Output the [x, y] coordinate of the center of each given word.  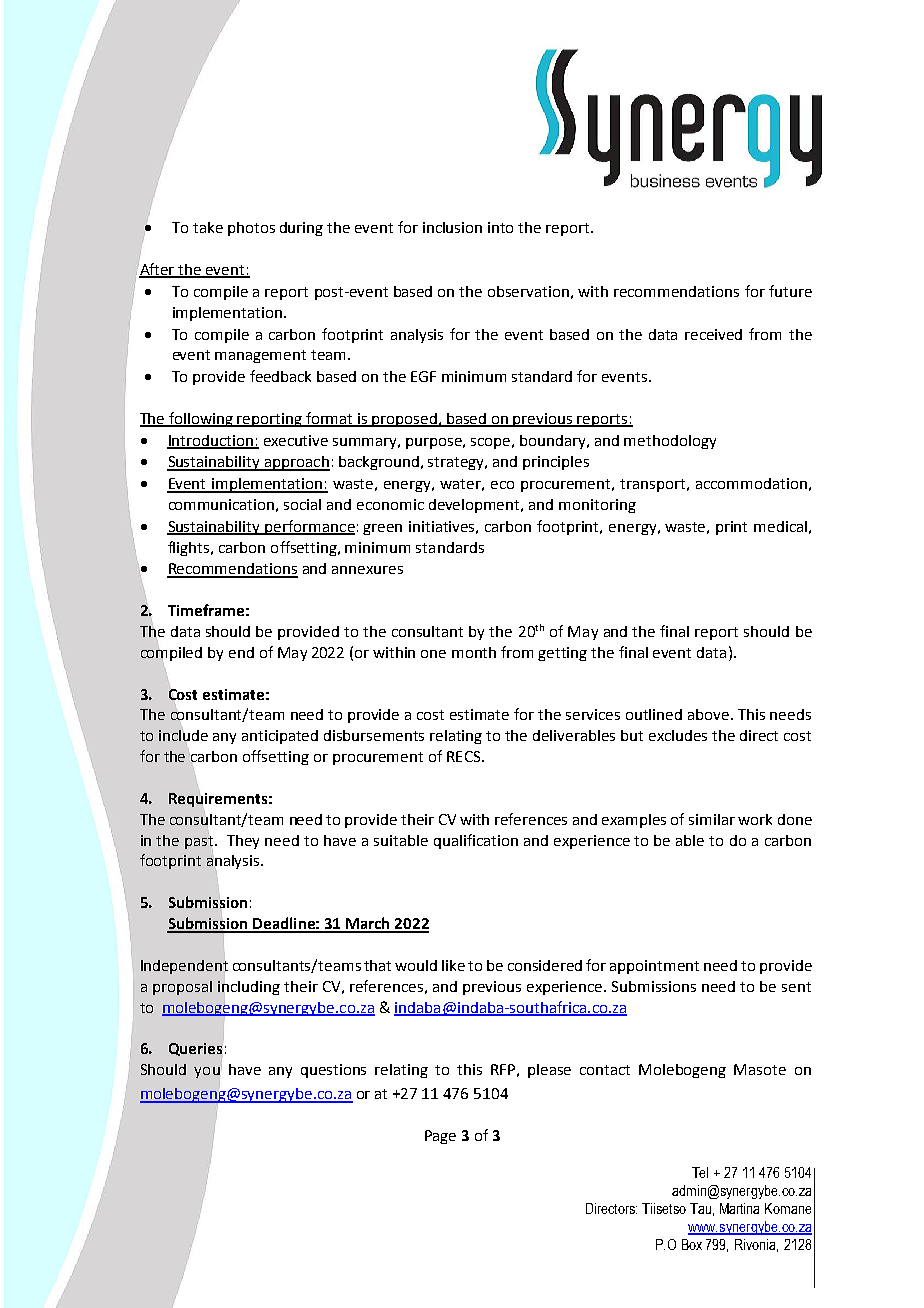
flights [190, 548]
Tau [700, 1208]
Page [440, 1137]
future [790, 291]
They [243, 842]
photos [251, 229]
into [500, 227]
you [207, 1072]
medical [780, 526]
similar [712, 819]
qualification [476, 841]
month [474, 652]
